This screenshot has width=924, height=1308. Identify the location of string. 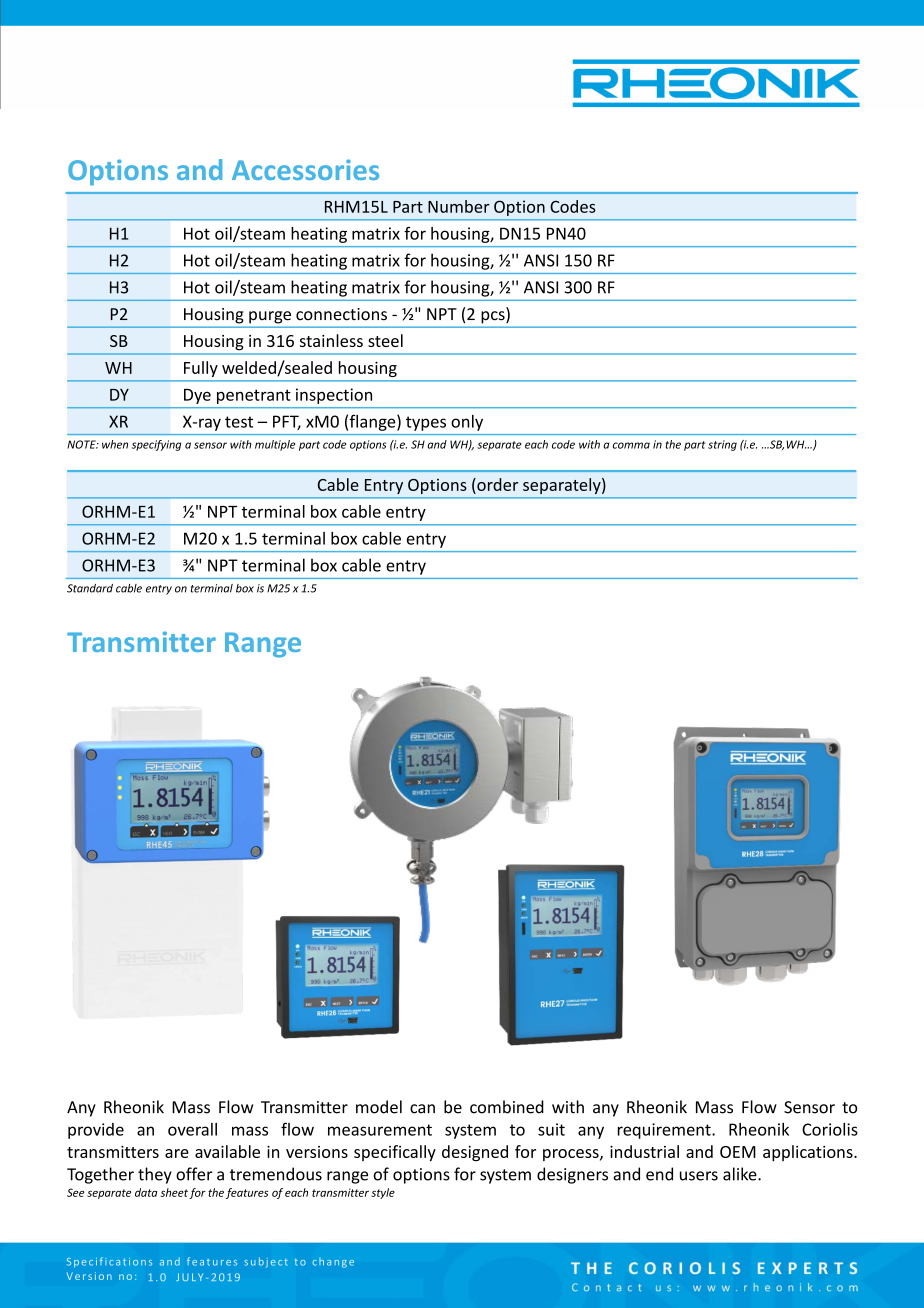
(722, 445).
